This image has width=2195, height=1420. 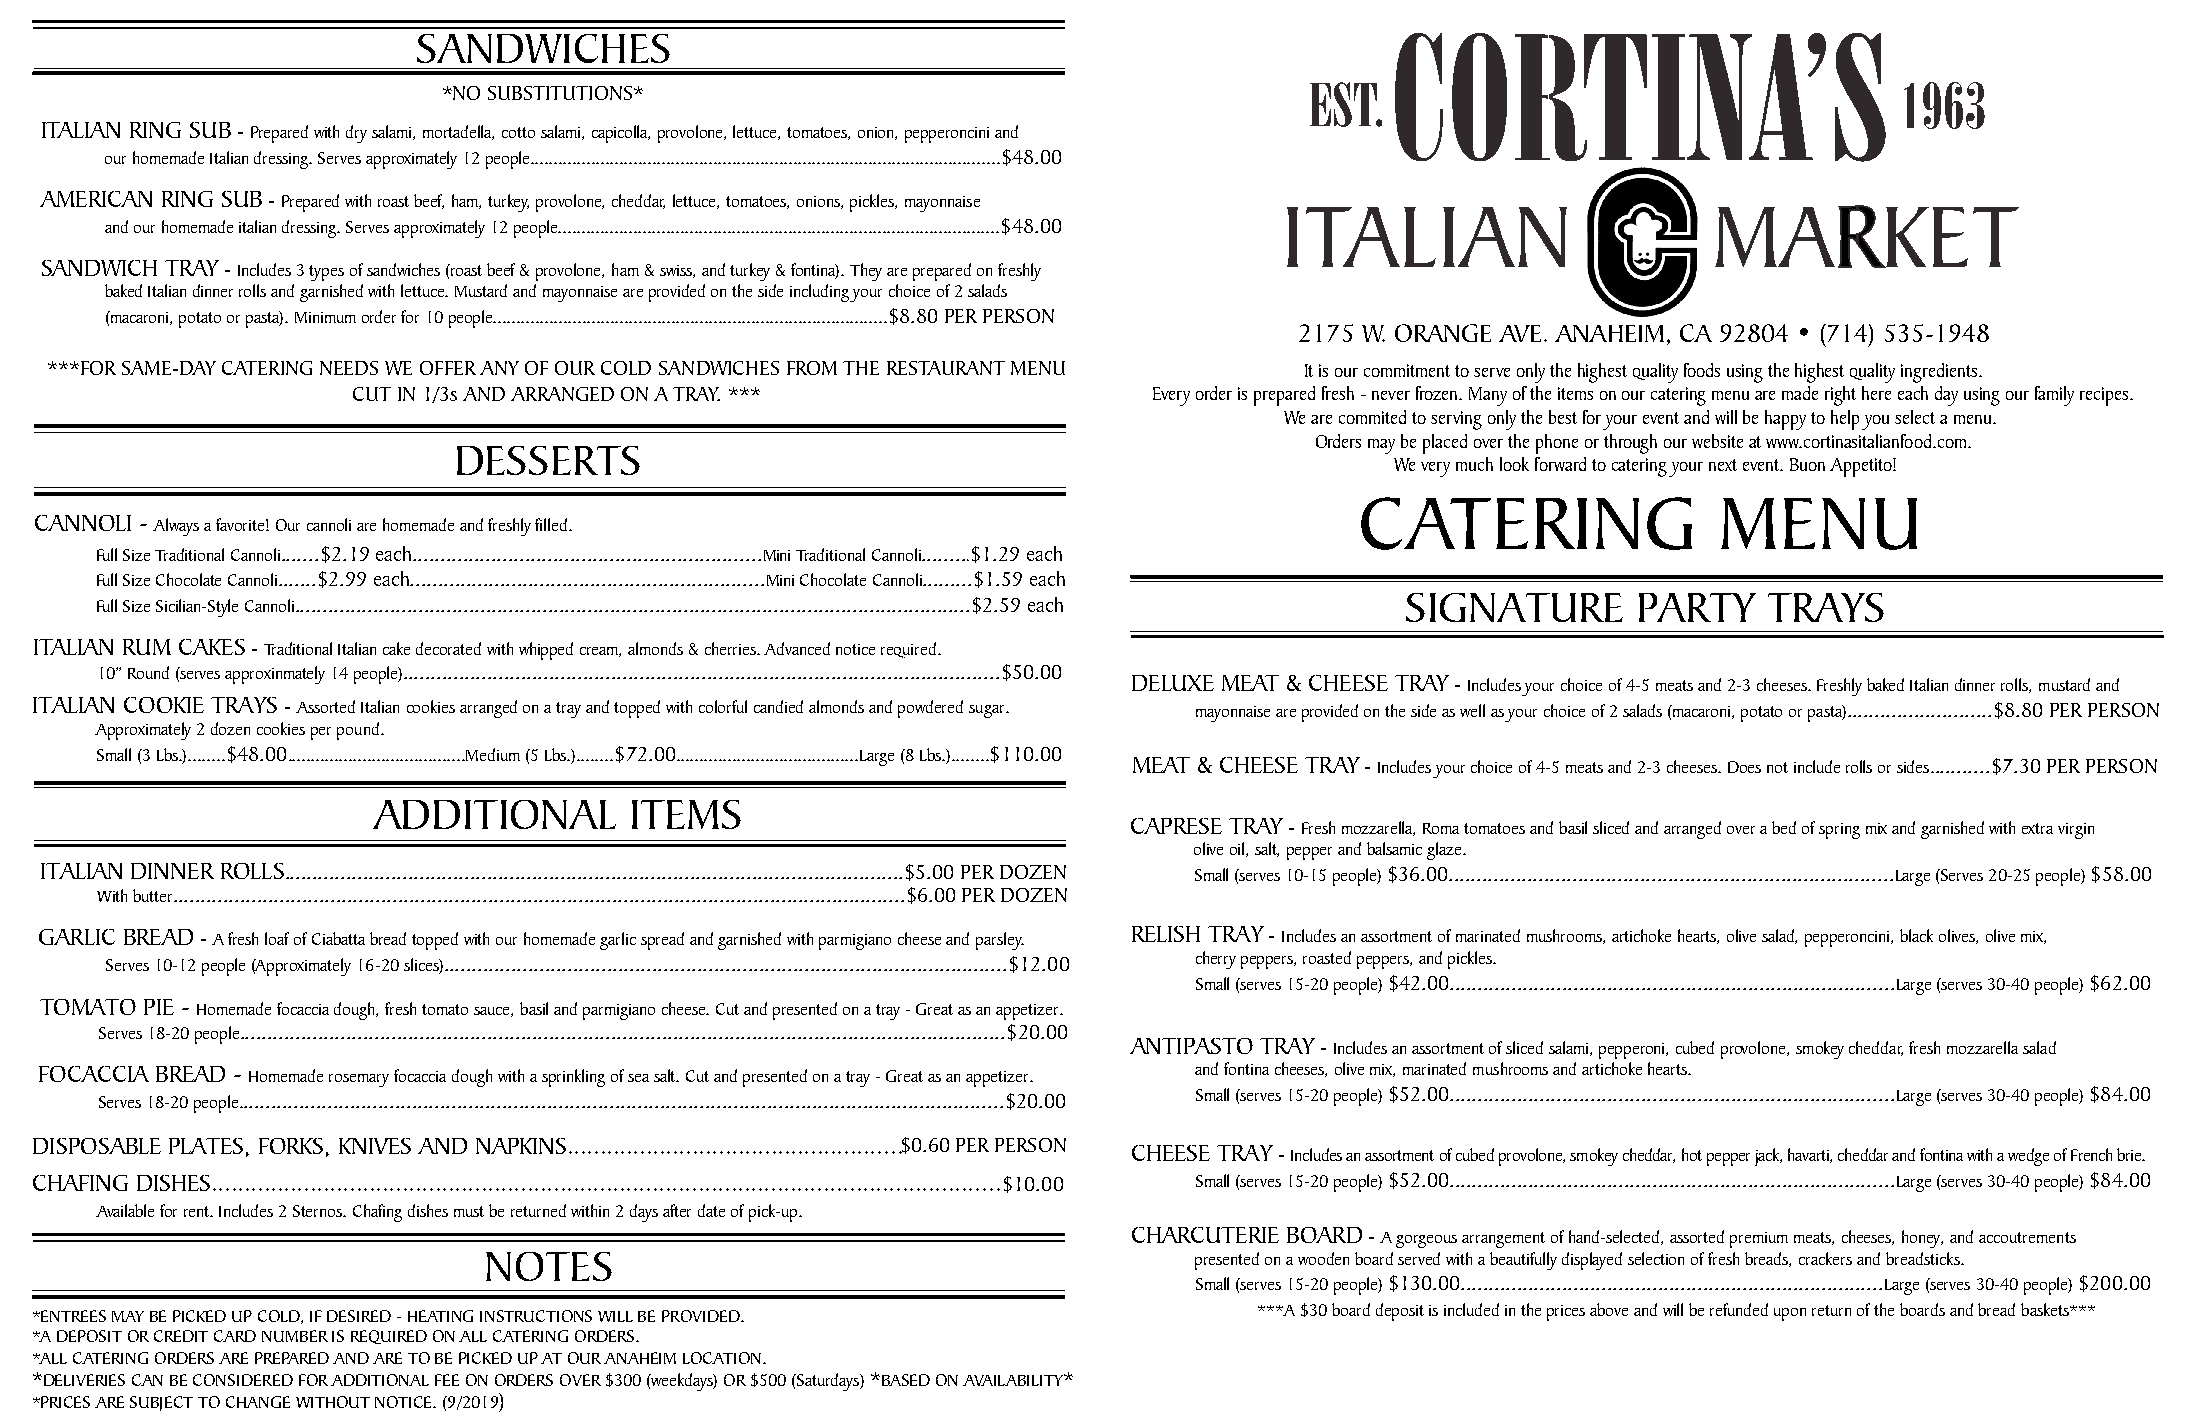 What do you see at coordinates (722, 1358) in the image?
I see `LOCATION` at bounding box center [722, 1358].
